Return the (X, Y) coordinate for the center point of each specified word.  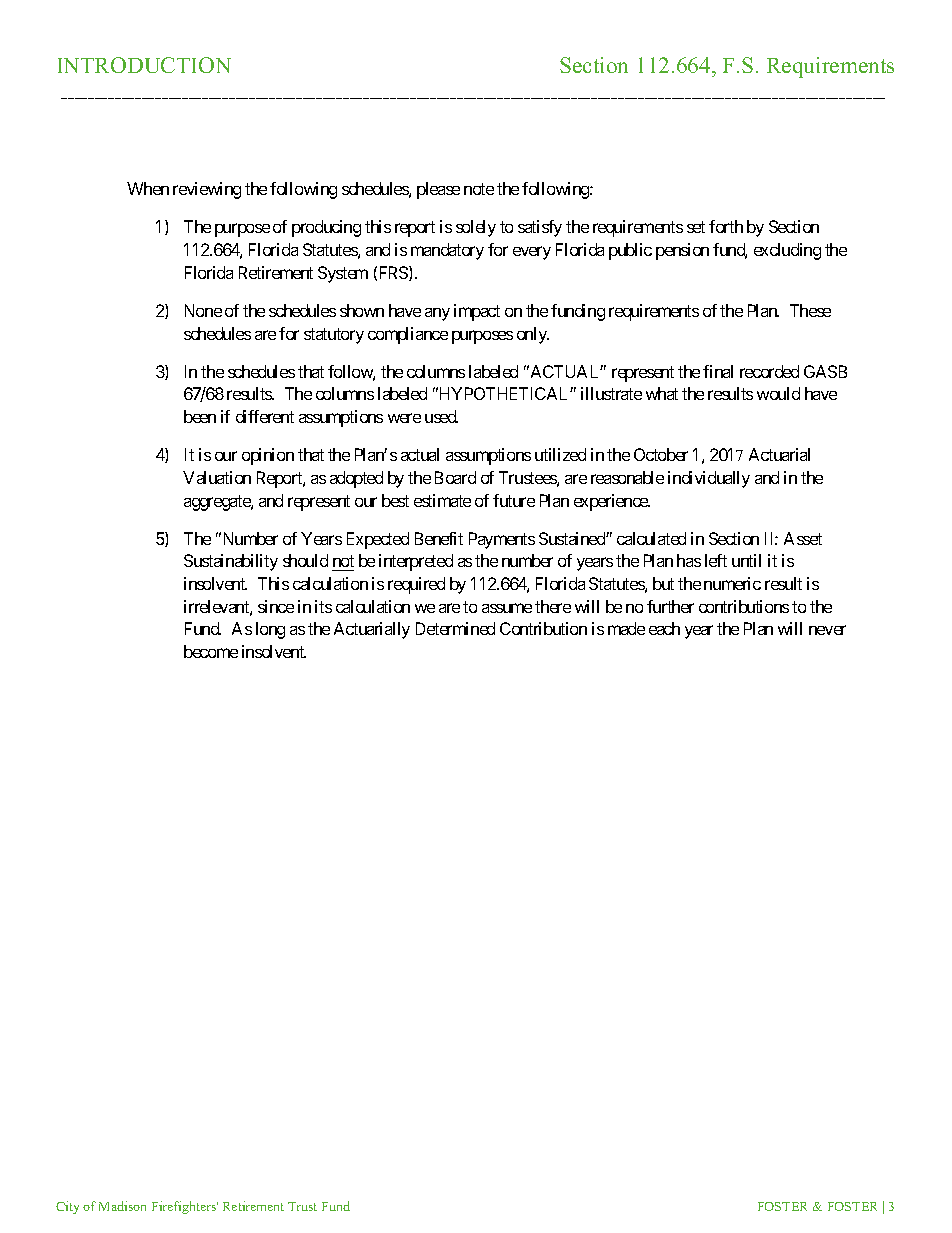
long (270, 630)
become (211, 651)
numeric (732, 583)
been (200, 416)
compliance (408, 335)
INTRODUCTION (144, 65)
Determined (455, 628)
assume (507, 608)
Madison (122, 1206)
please (438, 190)
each (664, 628)
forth (726, 226)
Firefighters (185, 1207)
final (718, 371)
